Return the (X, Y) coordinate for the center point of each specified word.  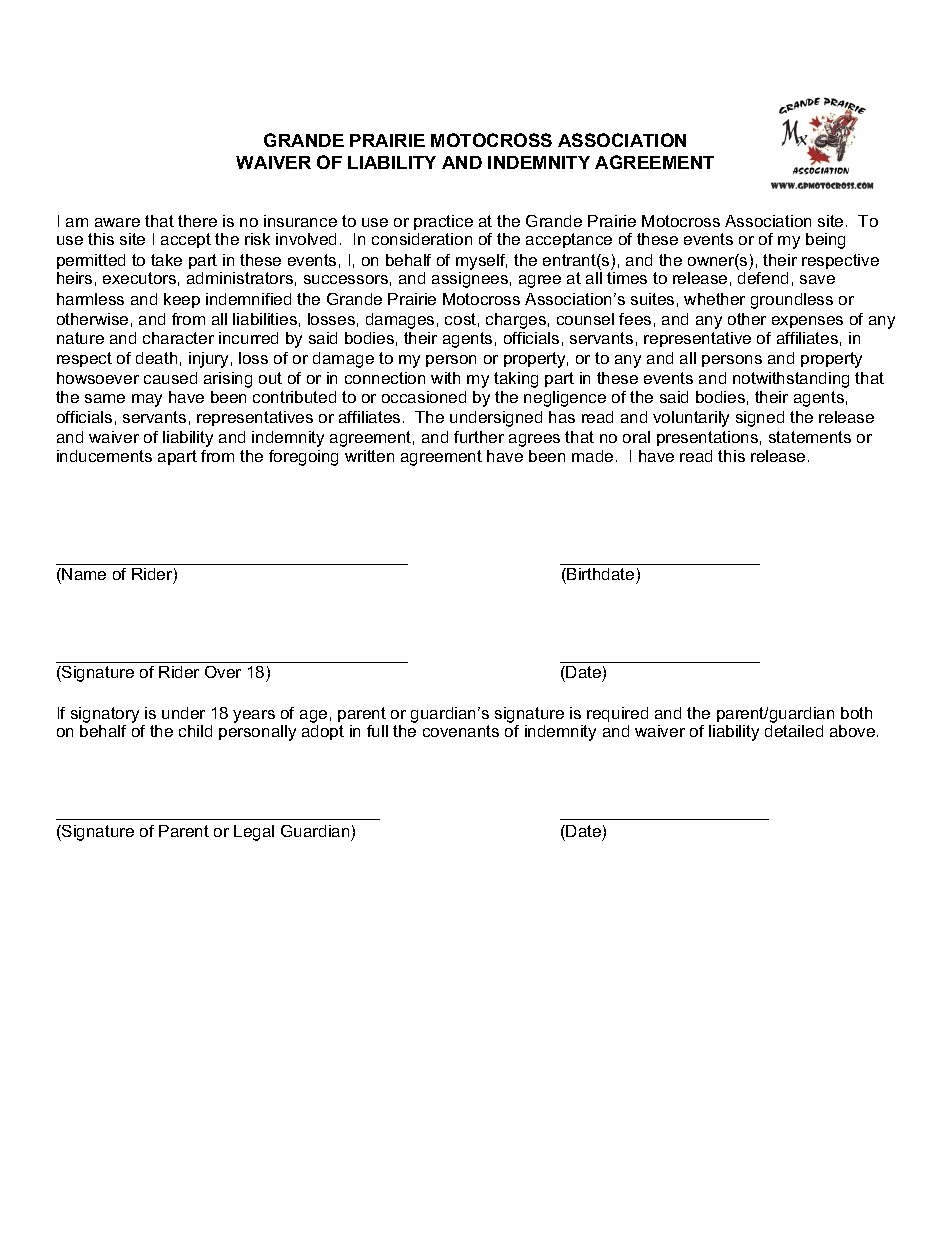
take (166, 260)
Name (84, 574)
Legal (254, 833)
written (369, 456)
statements (810, 437)
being (825, 241)
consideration (422, 239)
